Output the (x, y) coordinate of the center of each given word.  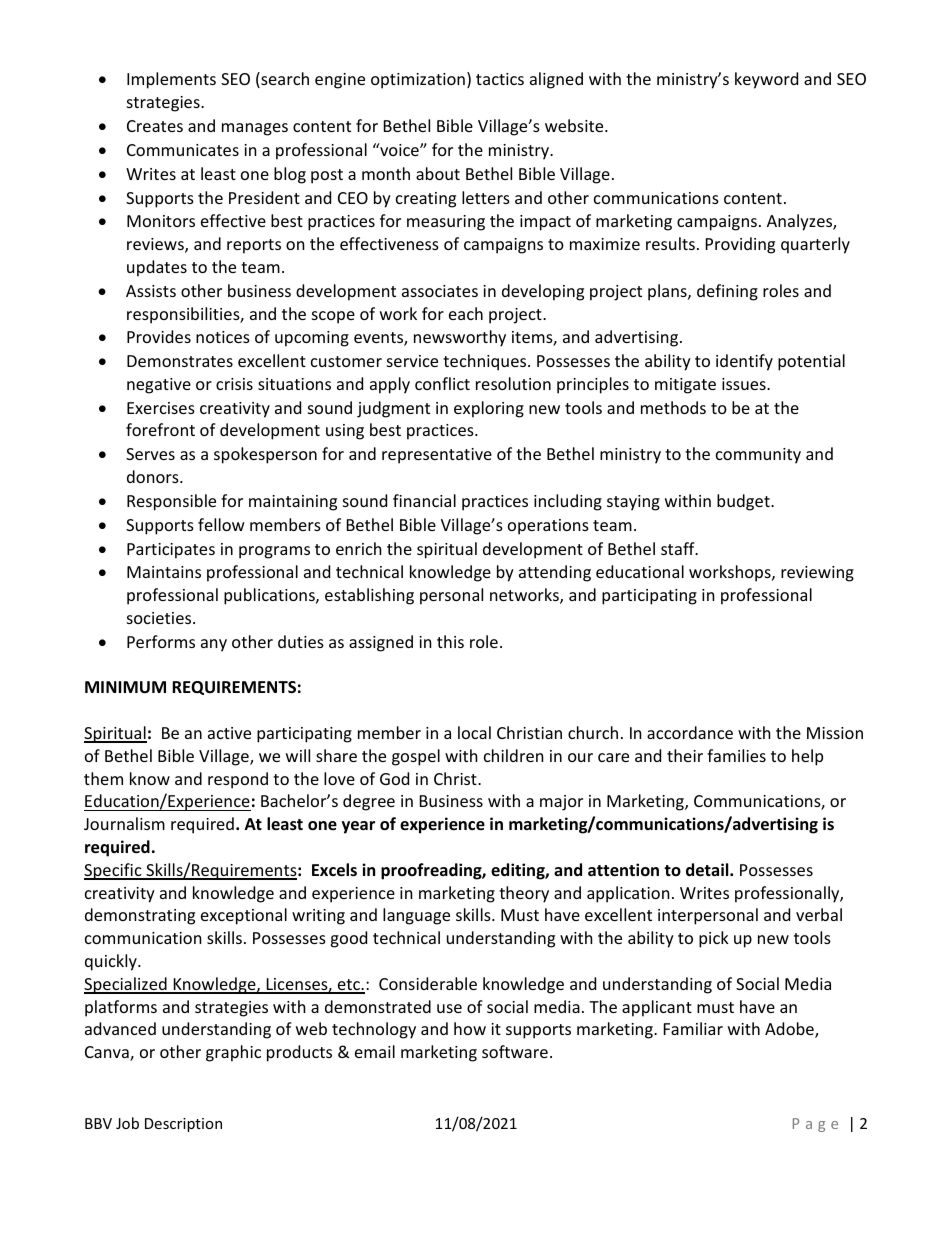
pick (714, 939)
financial (424, 500)
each (466, 313)
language (416, 916)
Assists (151, 291)
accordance (690, 732)
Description (183, 1125)
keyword (766, 80)
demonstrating (140, 916)
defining (727, 292)
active (229, 733)
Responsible (171, 502)
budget (744, 502)
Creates (155, 126)
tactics (500, 79)
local (474, 732)
